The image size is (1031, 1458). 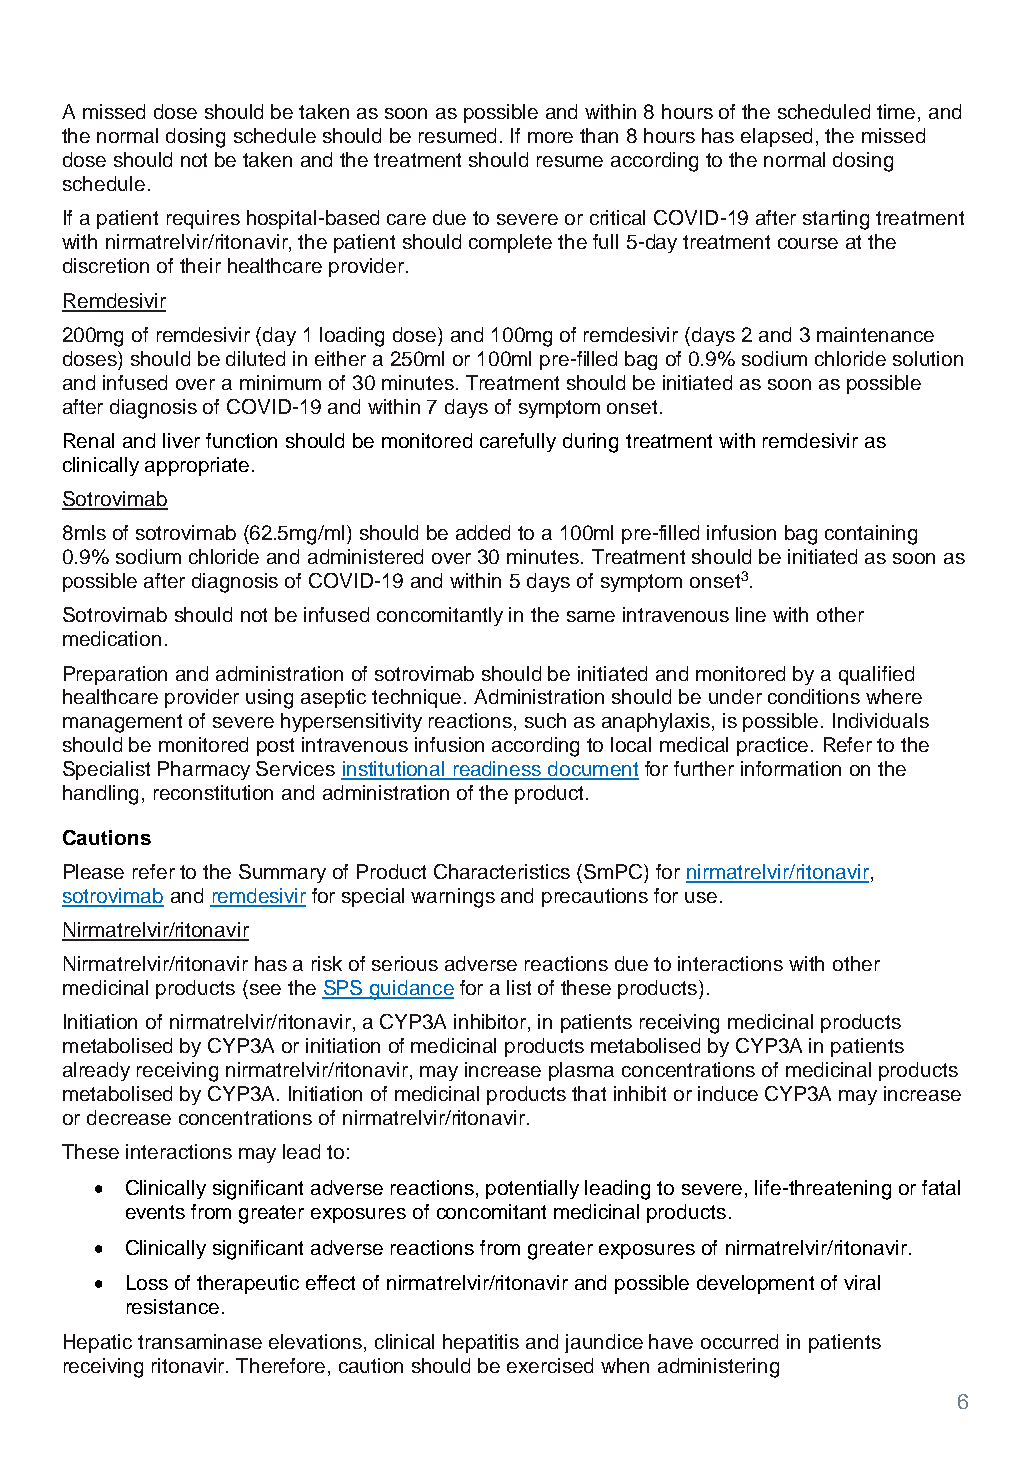 What do you see at coordinates (545, 720) in the image?
I see `such` at bounding box center [545, 720].
